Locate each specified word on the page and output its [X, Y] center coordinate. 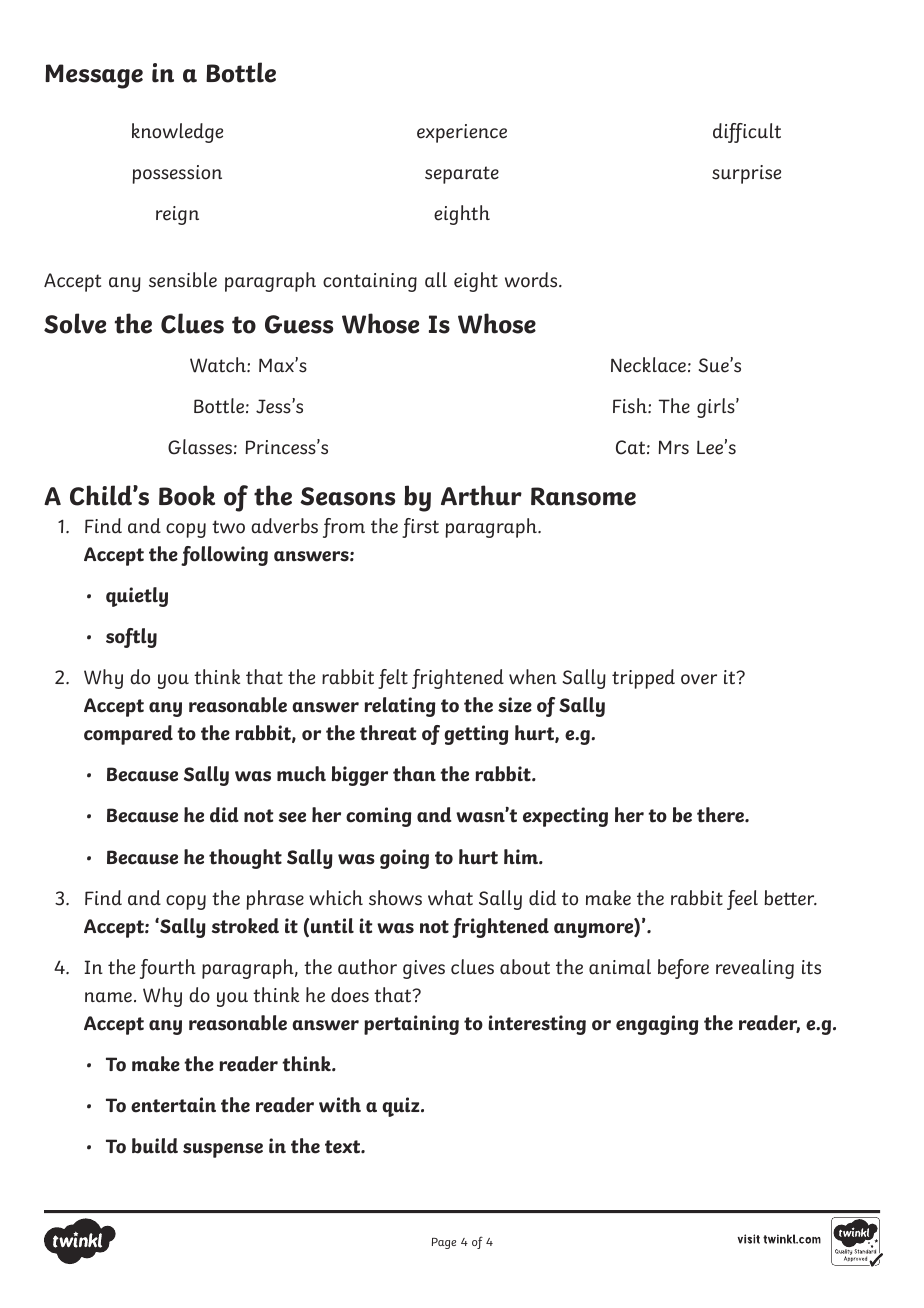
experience [462, 133]
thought [245, 859]
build [155, 1146]
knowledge [177, 133]
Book [187, 495]
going [404, 859]
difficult [747, 133]
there [721, 815]
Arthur [481, 495]
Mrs [674, 447]
